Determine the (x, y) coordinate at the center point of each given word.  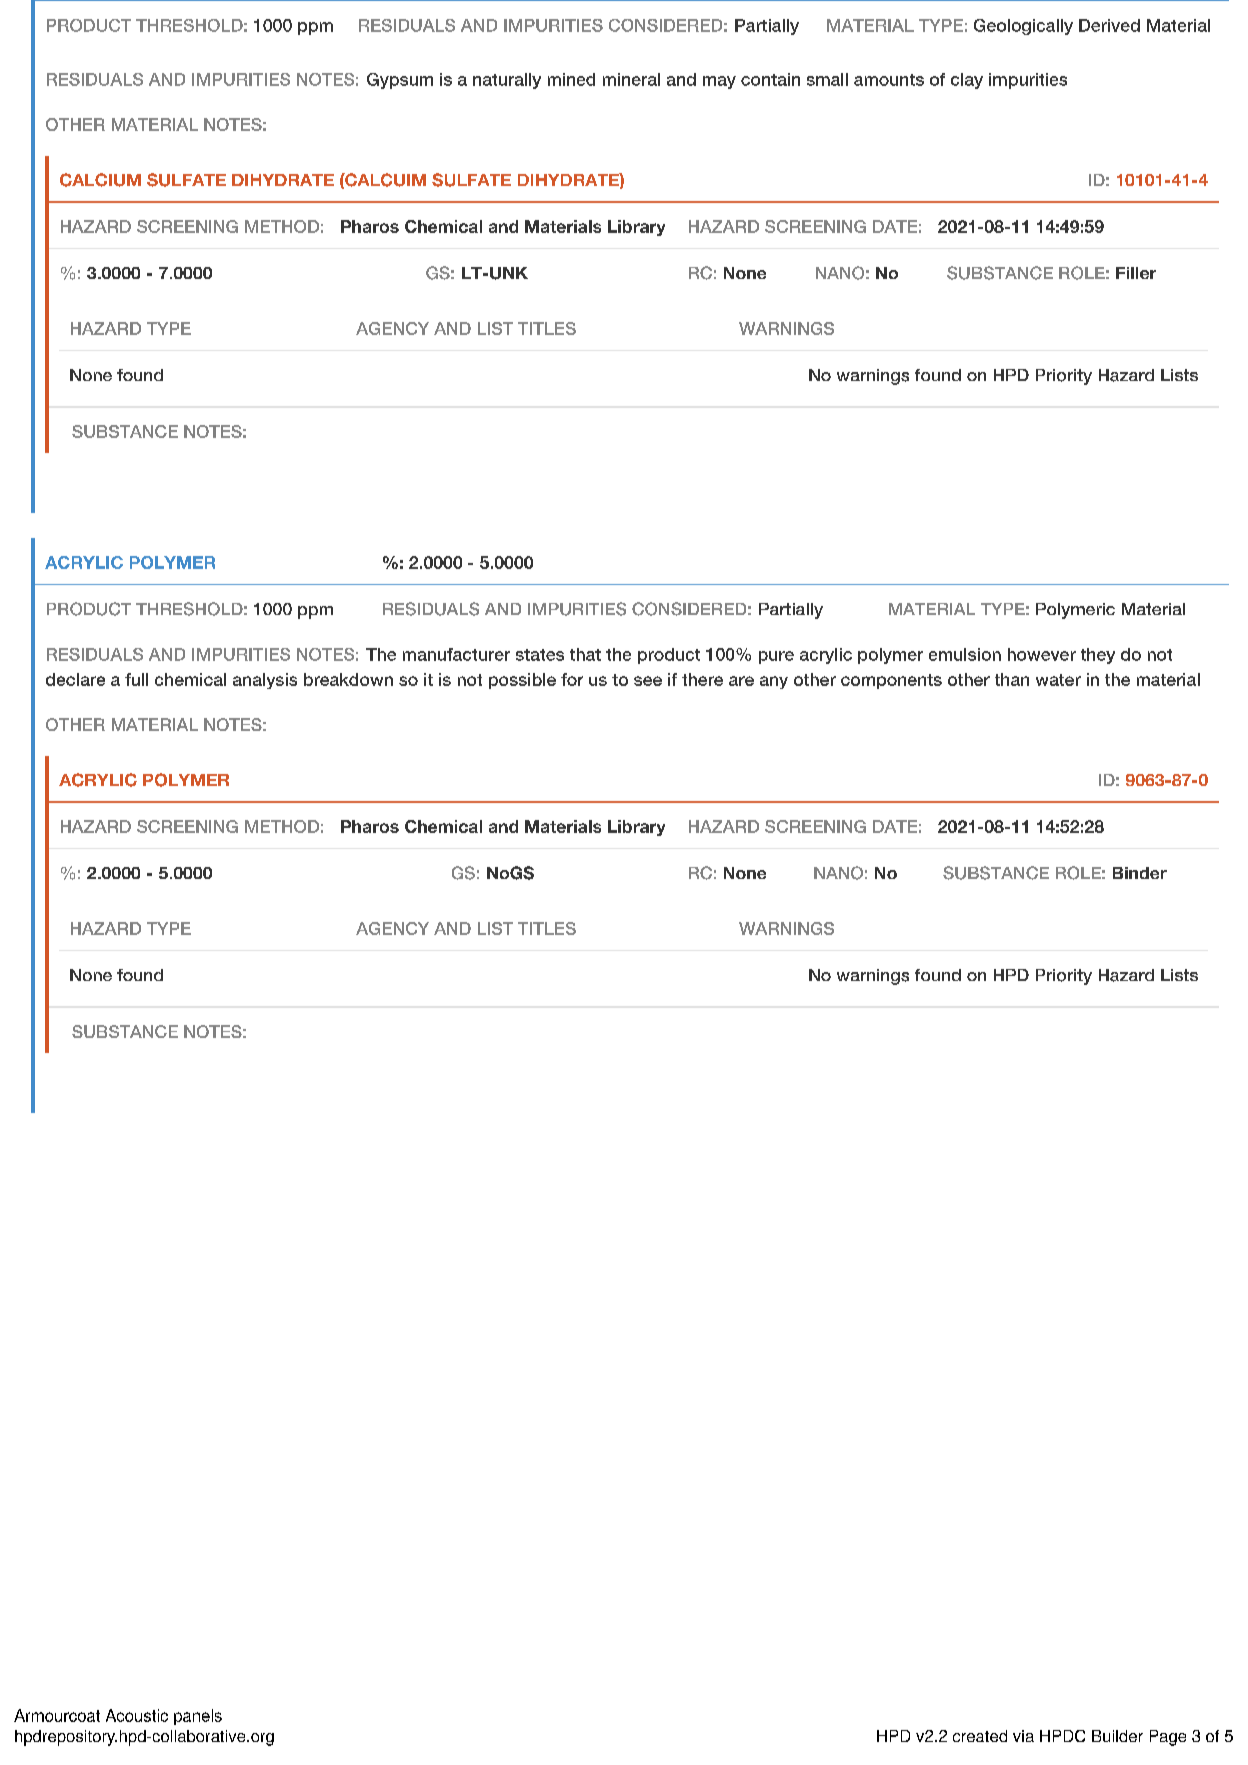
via (1023, 1736)
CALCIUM (100, 180)
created (980, 1736)
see (648, 681)
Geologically (1023, 27)
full (136, 679)
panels (198, 1717)
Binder (1140, 873)
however (1042, 654)
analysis (265, 681)
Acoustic (137, 1715)
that (585, 654)
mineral (631, 79)
